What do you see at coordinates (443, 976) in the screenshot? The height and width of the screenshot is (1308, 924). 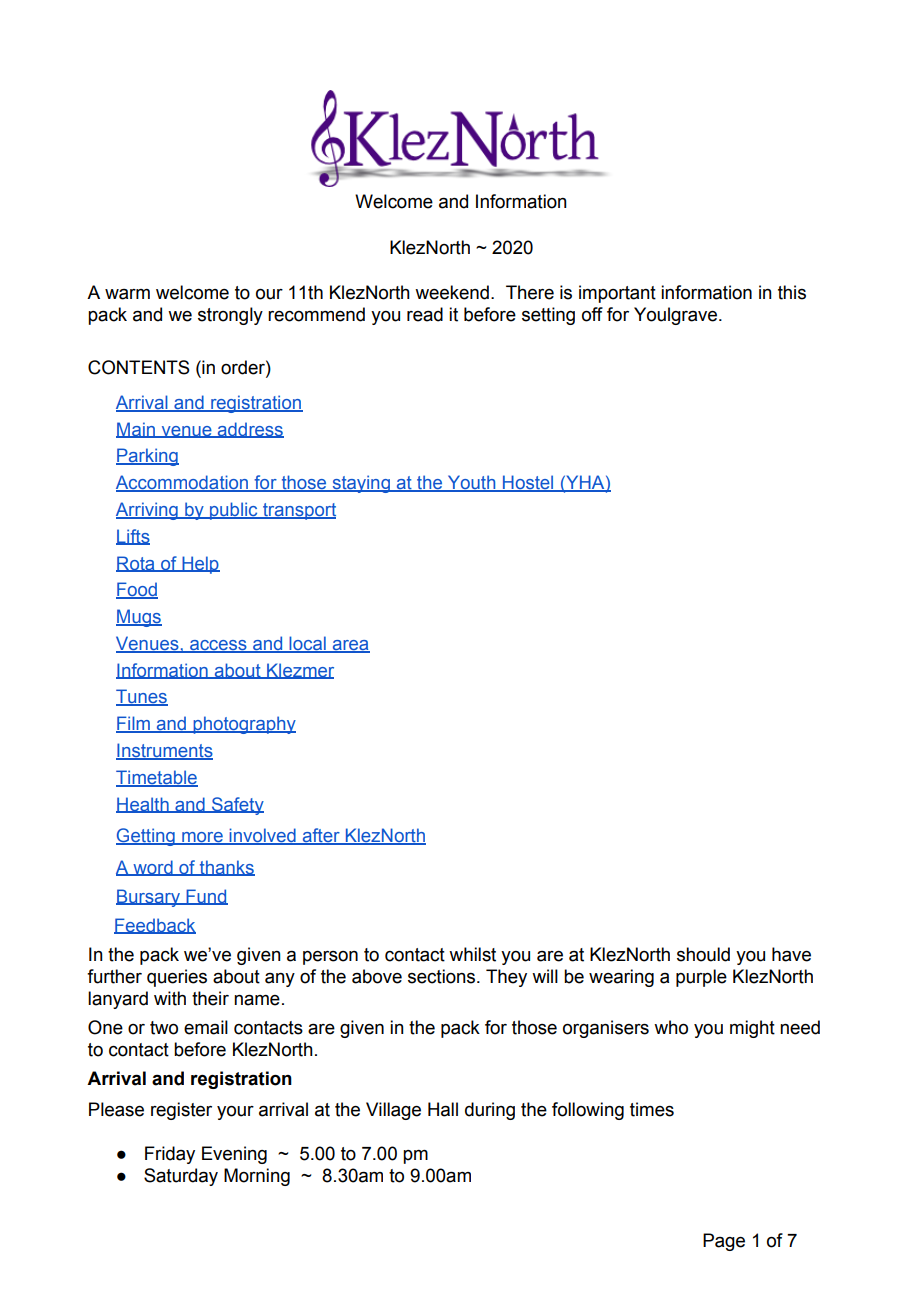 I see `sections` at bounding box center [443, 976].
